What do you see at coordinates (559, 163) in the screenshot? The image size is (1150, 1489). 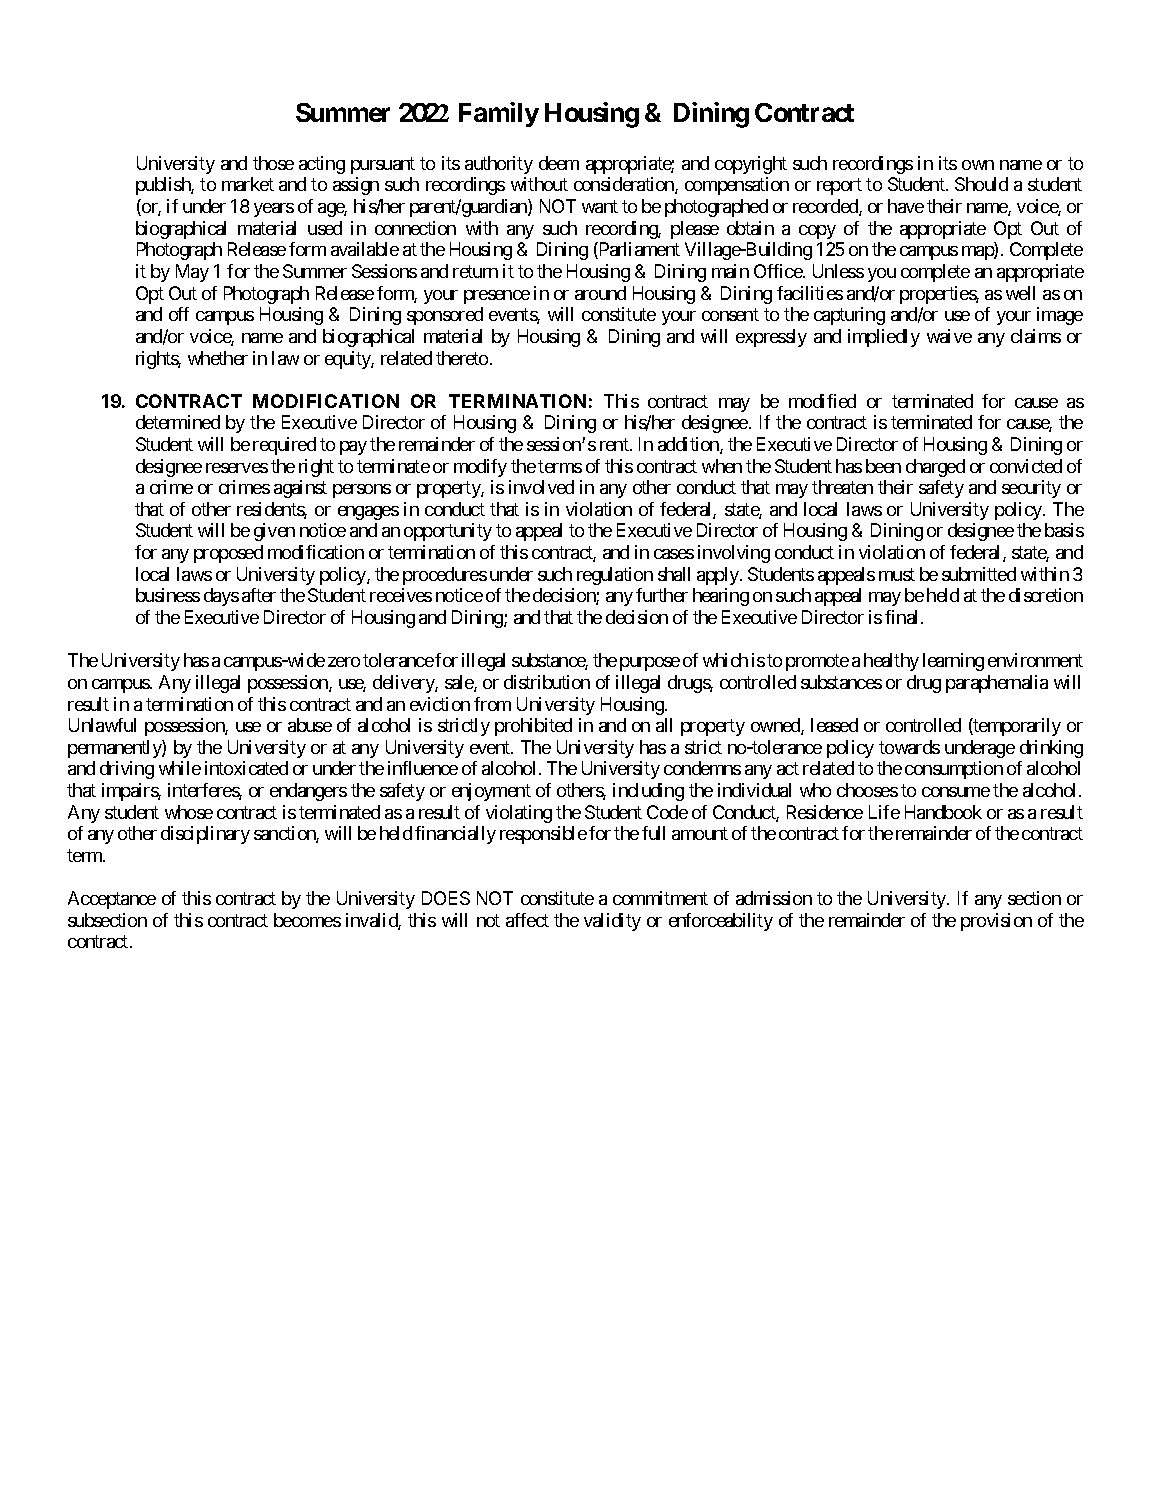 I see `deem` at bounding box center [559, 163].
